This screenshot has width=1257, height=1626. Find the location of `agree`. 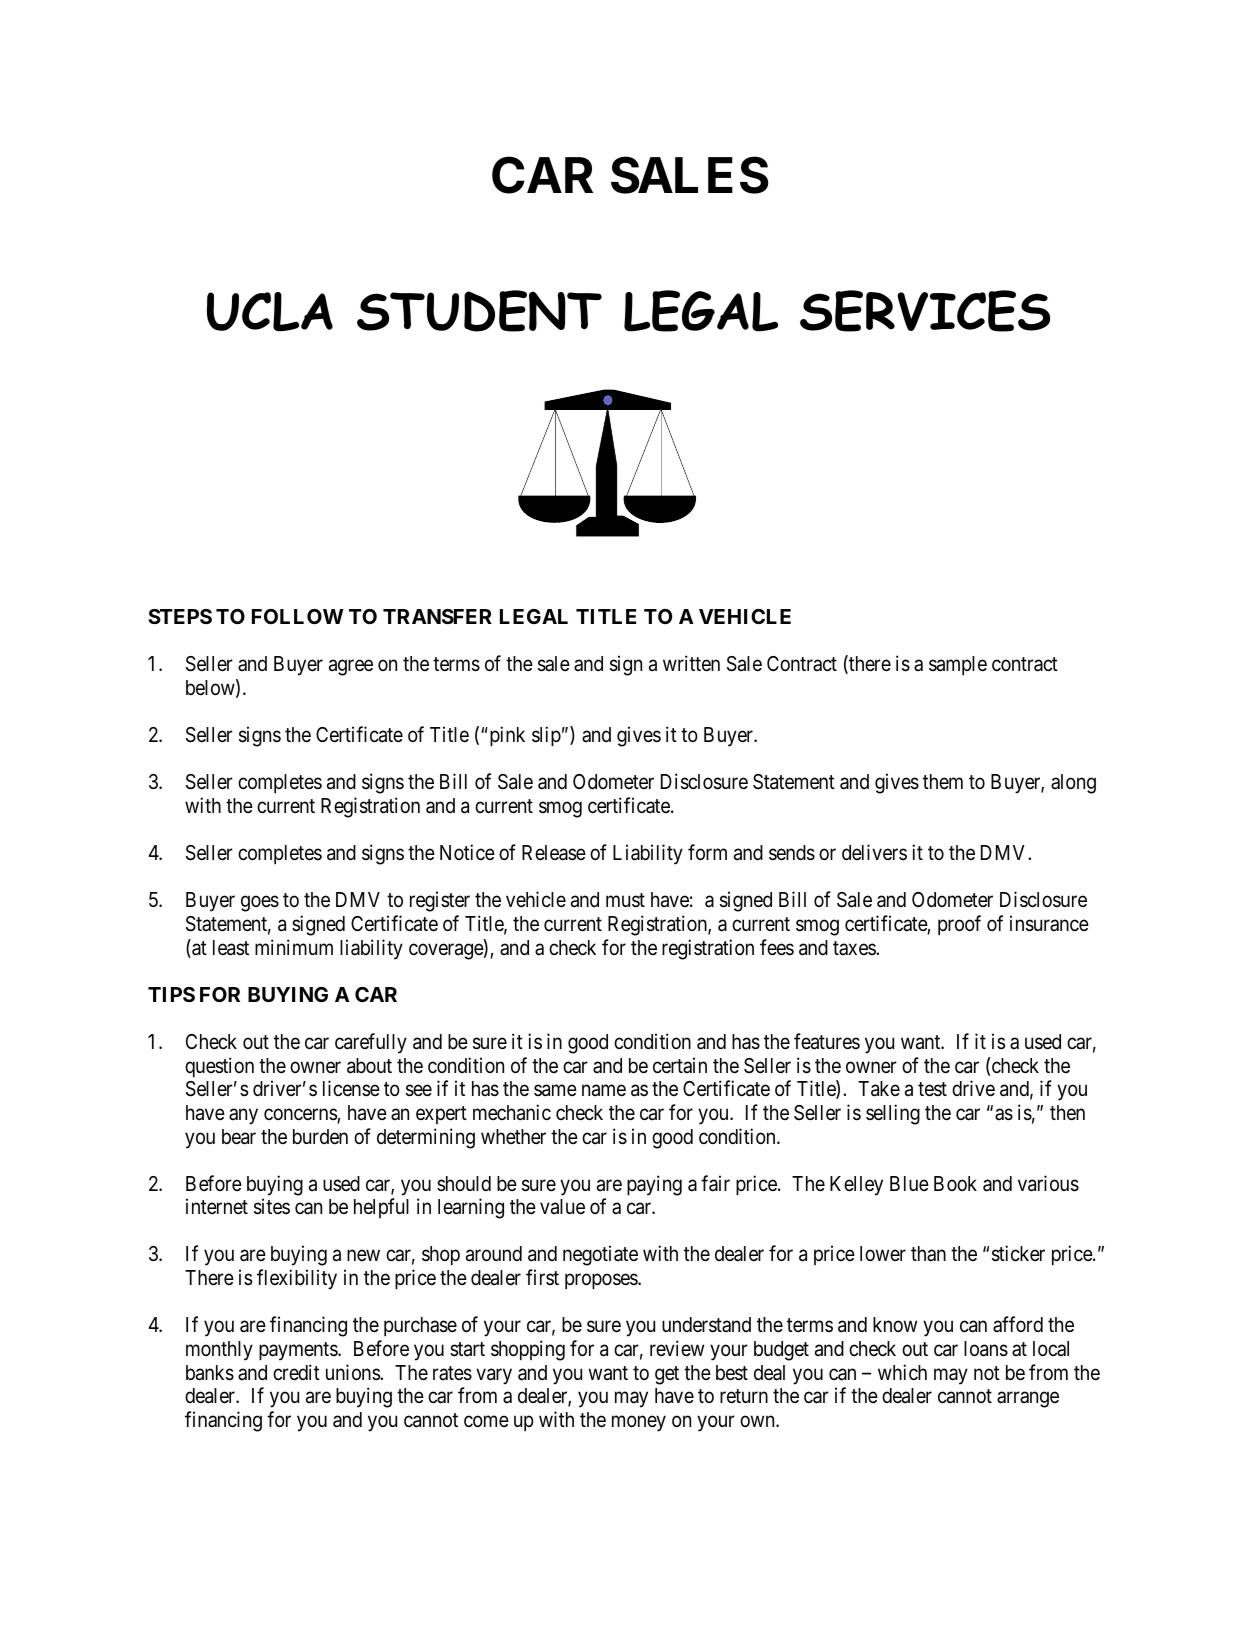

agree is located at coordinates (351, 668).
